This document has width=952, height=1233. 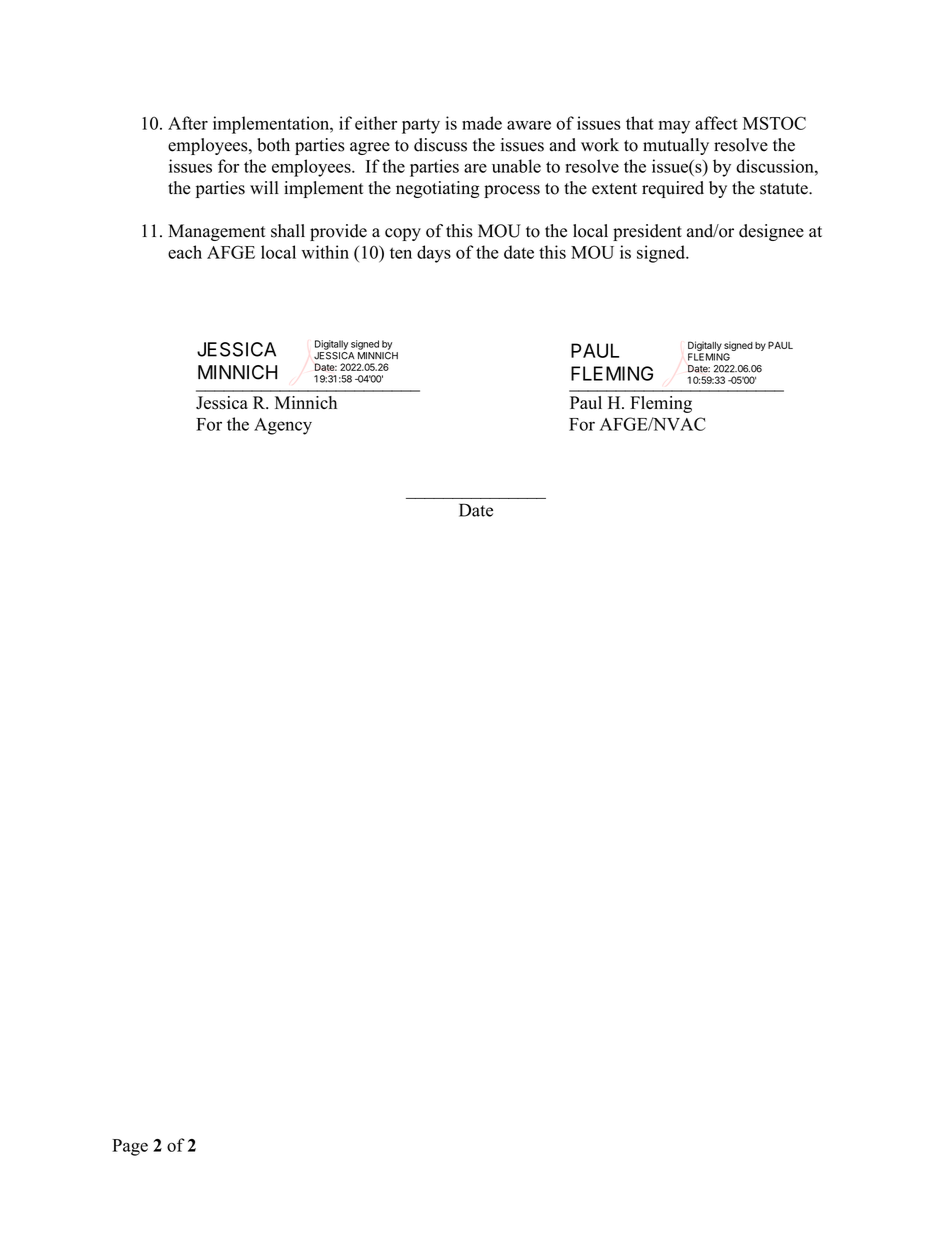 What do you see at coordinates (283, 426) in the document?
I see `Agency` at bounding box center [283, 426].
